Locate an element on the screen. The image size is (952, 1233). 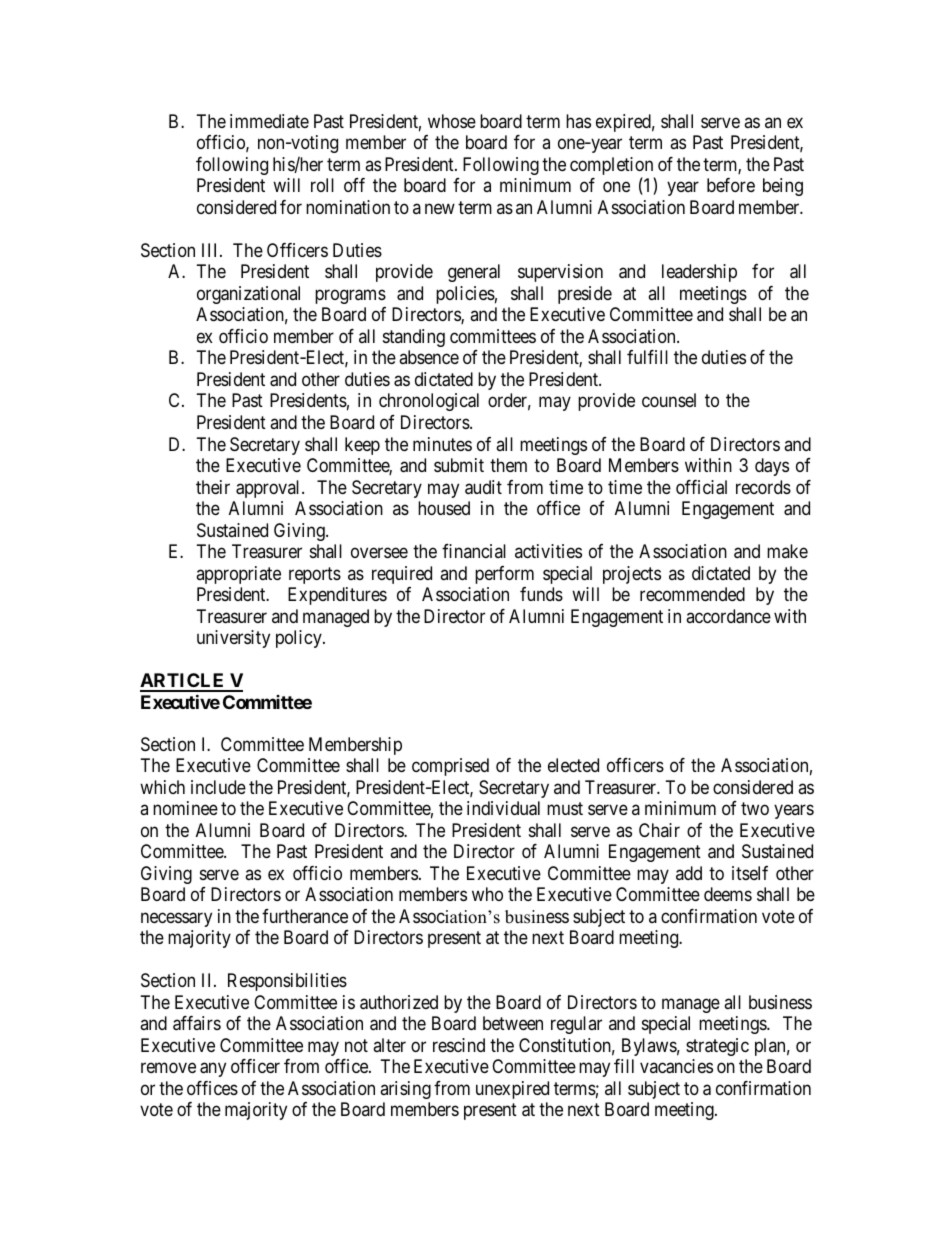
two is located at coordinates (755, 809).
